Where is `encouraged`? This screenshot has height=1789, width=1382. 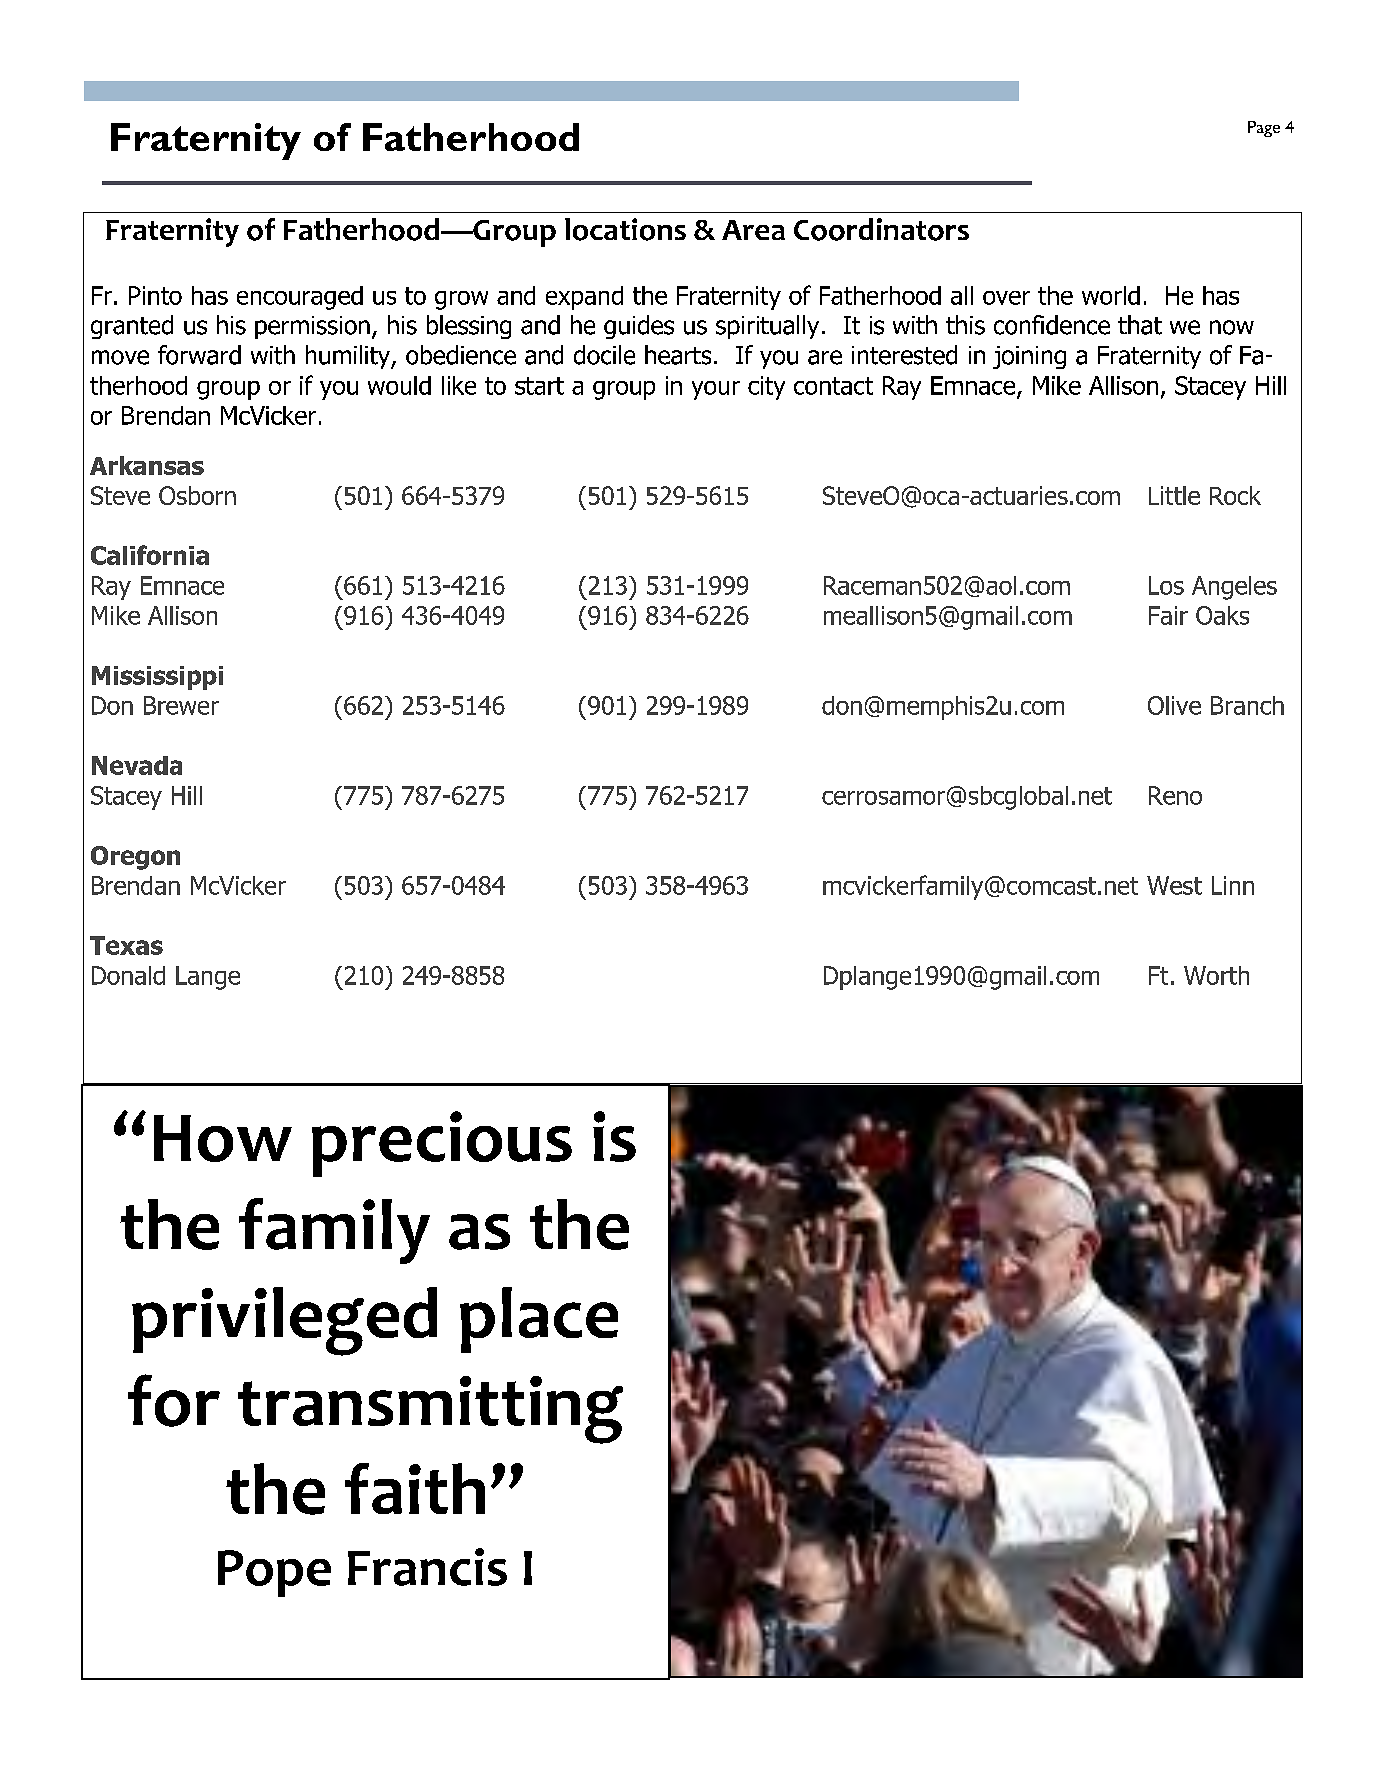 encouraged is located at coordinates (300, 298).
